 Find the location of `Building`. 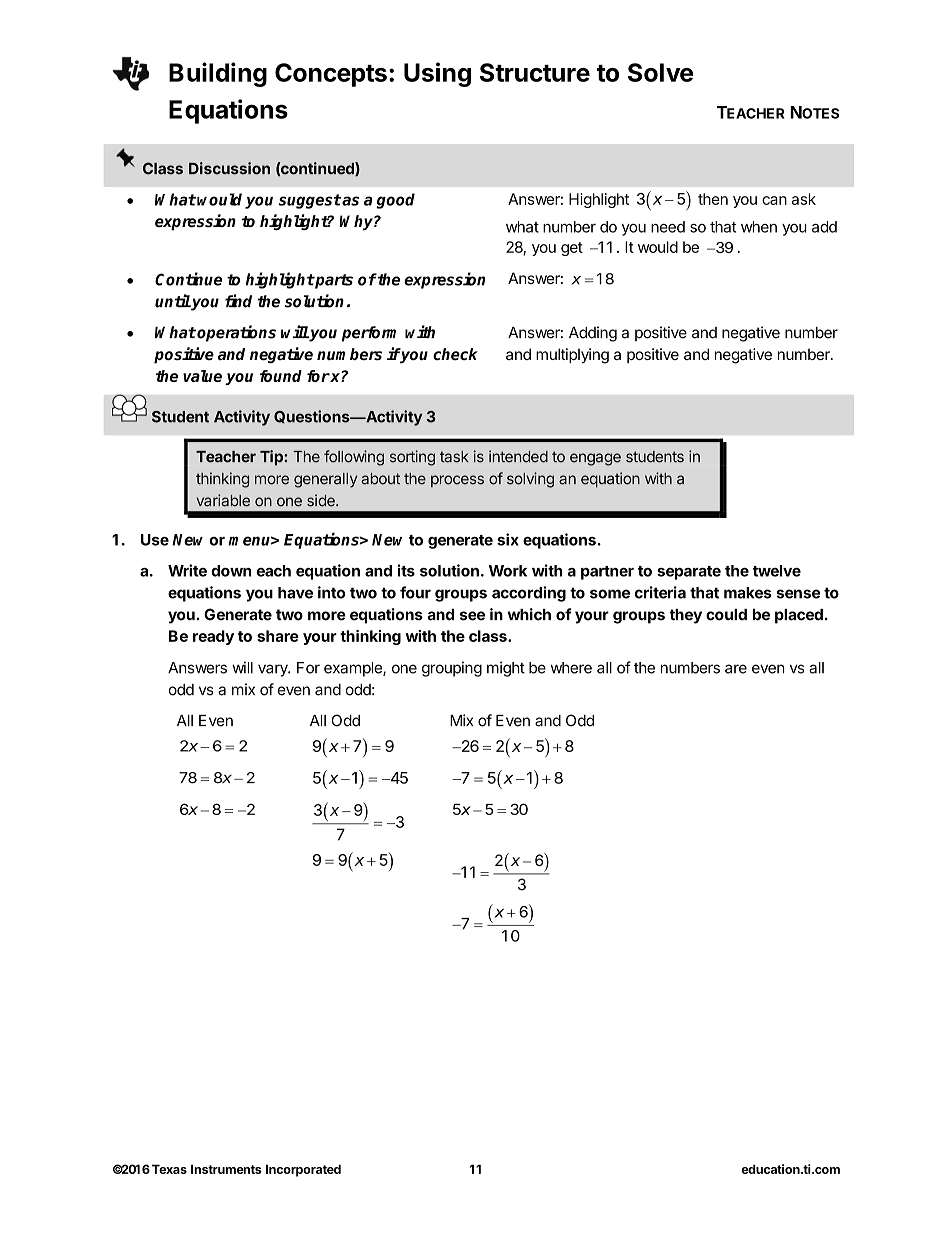

Building is located at coordinates (218, 74).
